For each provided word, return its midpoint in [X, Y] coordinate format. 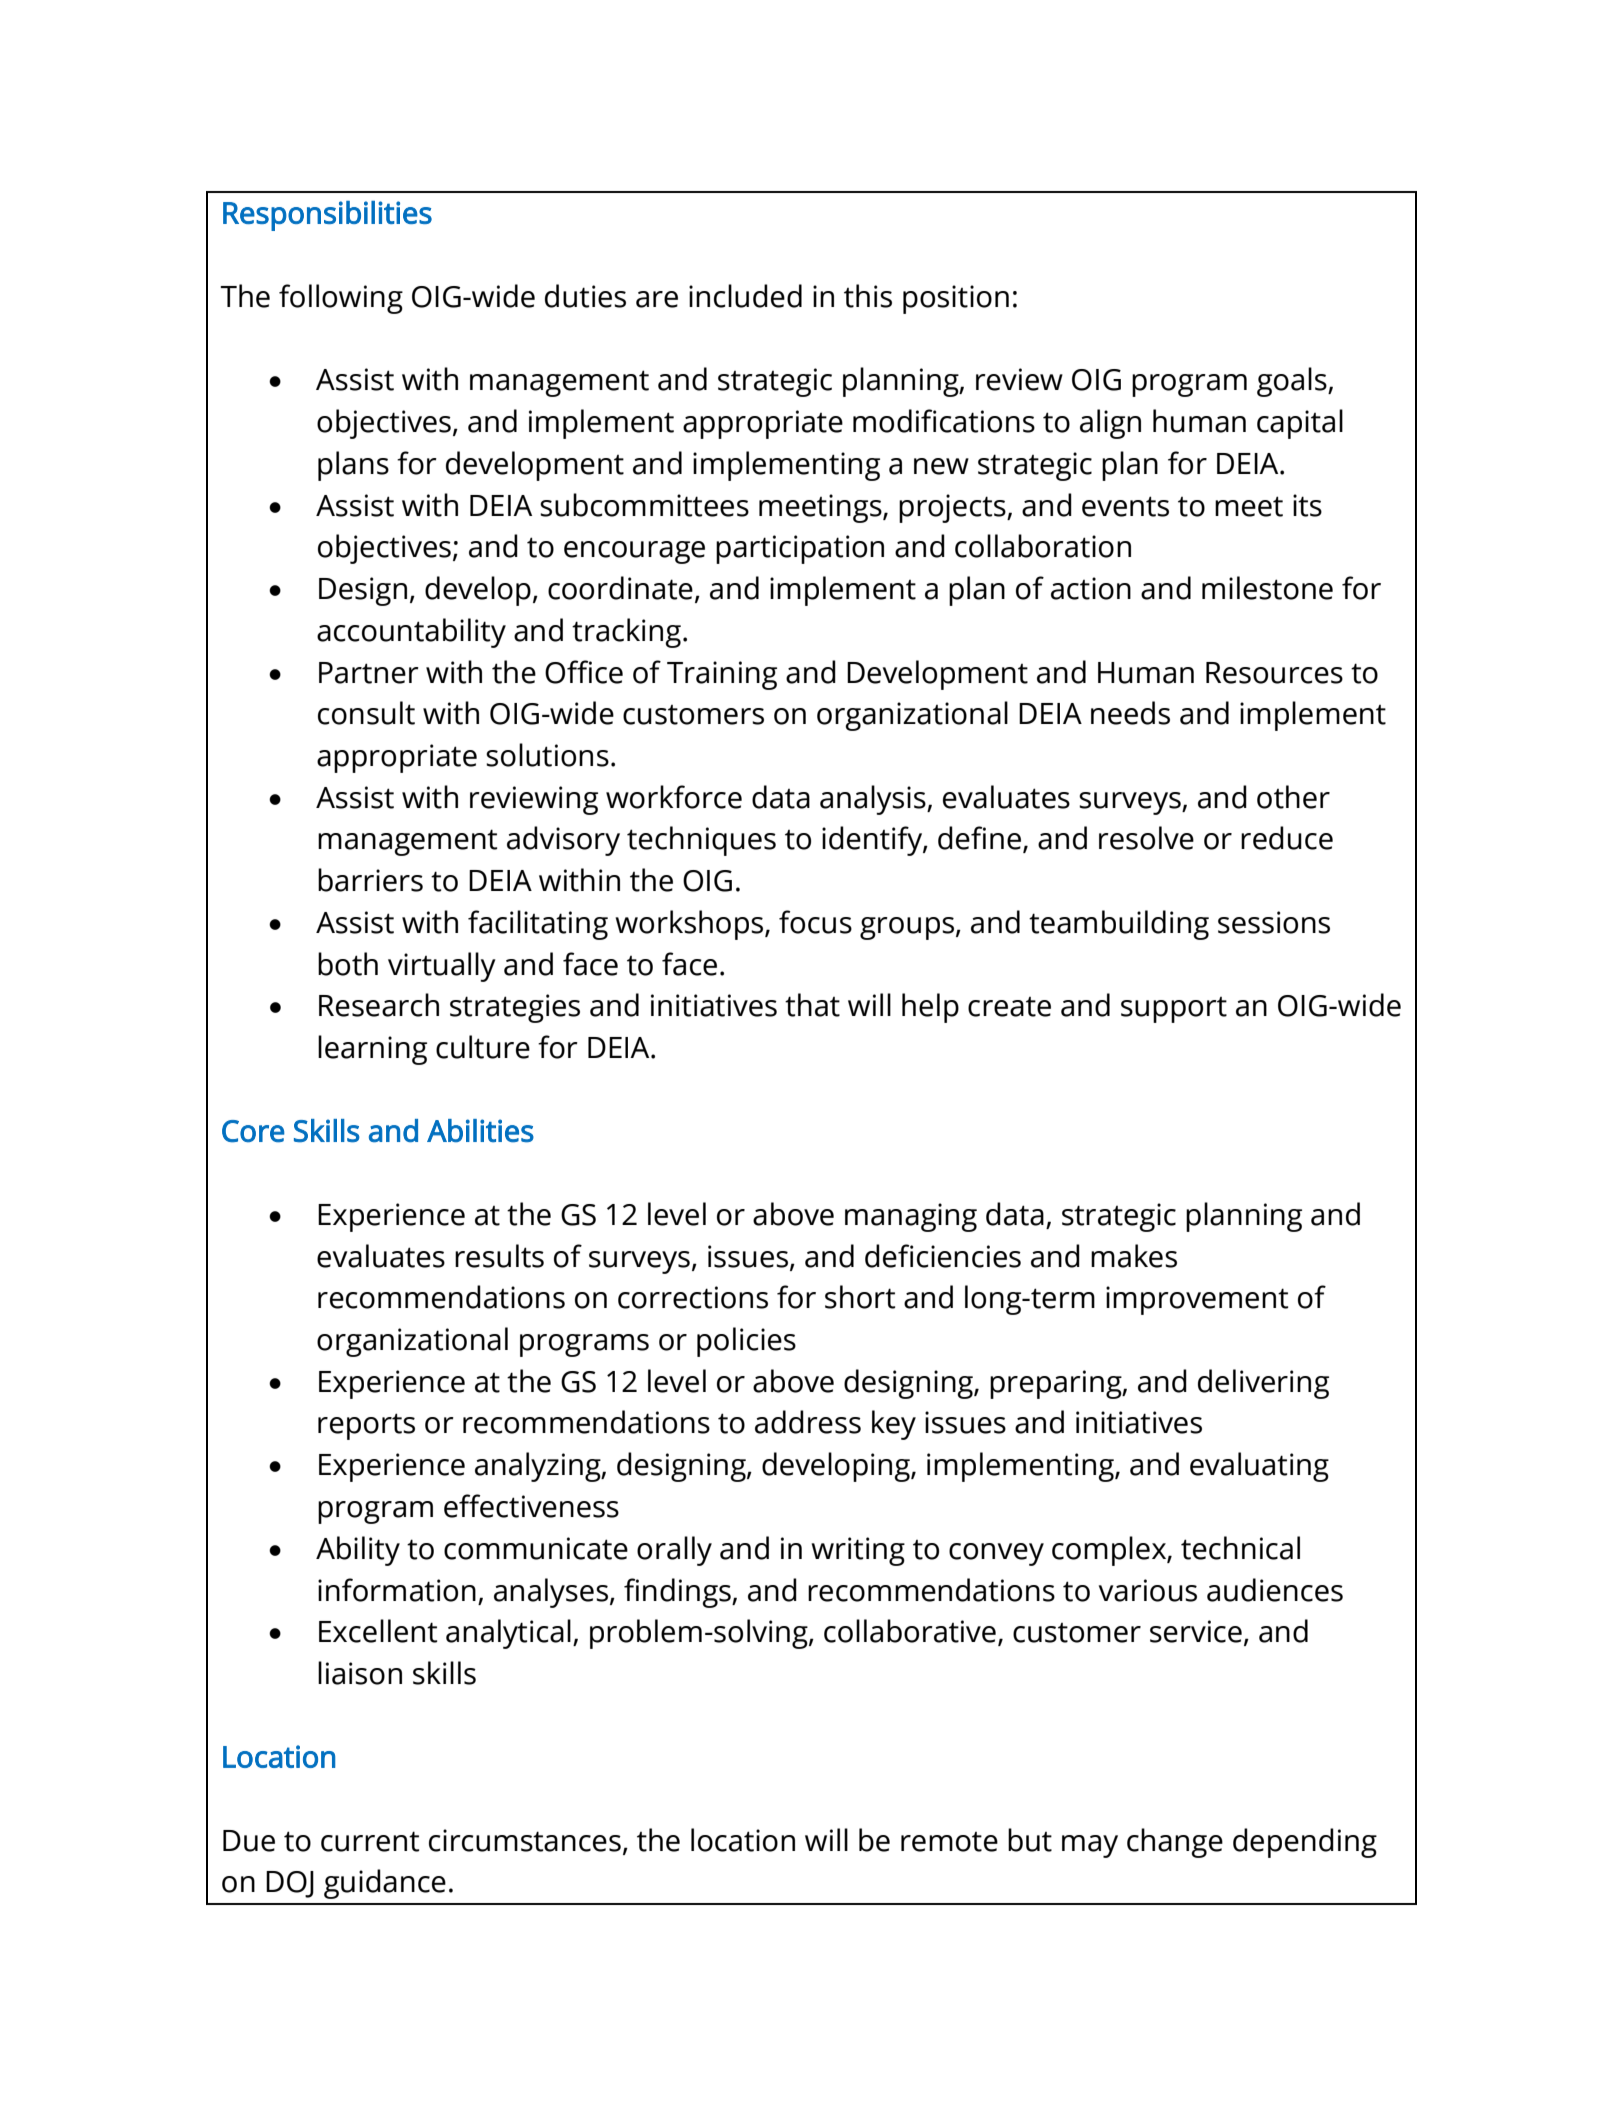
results [499, 1256]
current [370, 1841]
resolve [1146, 838]
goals [1293, 382]
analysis [874, 800]
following [341, 299]
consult [366, 713]
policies [746, 1342]
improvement [1197, 1300]
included [745, 296]
